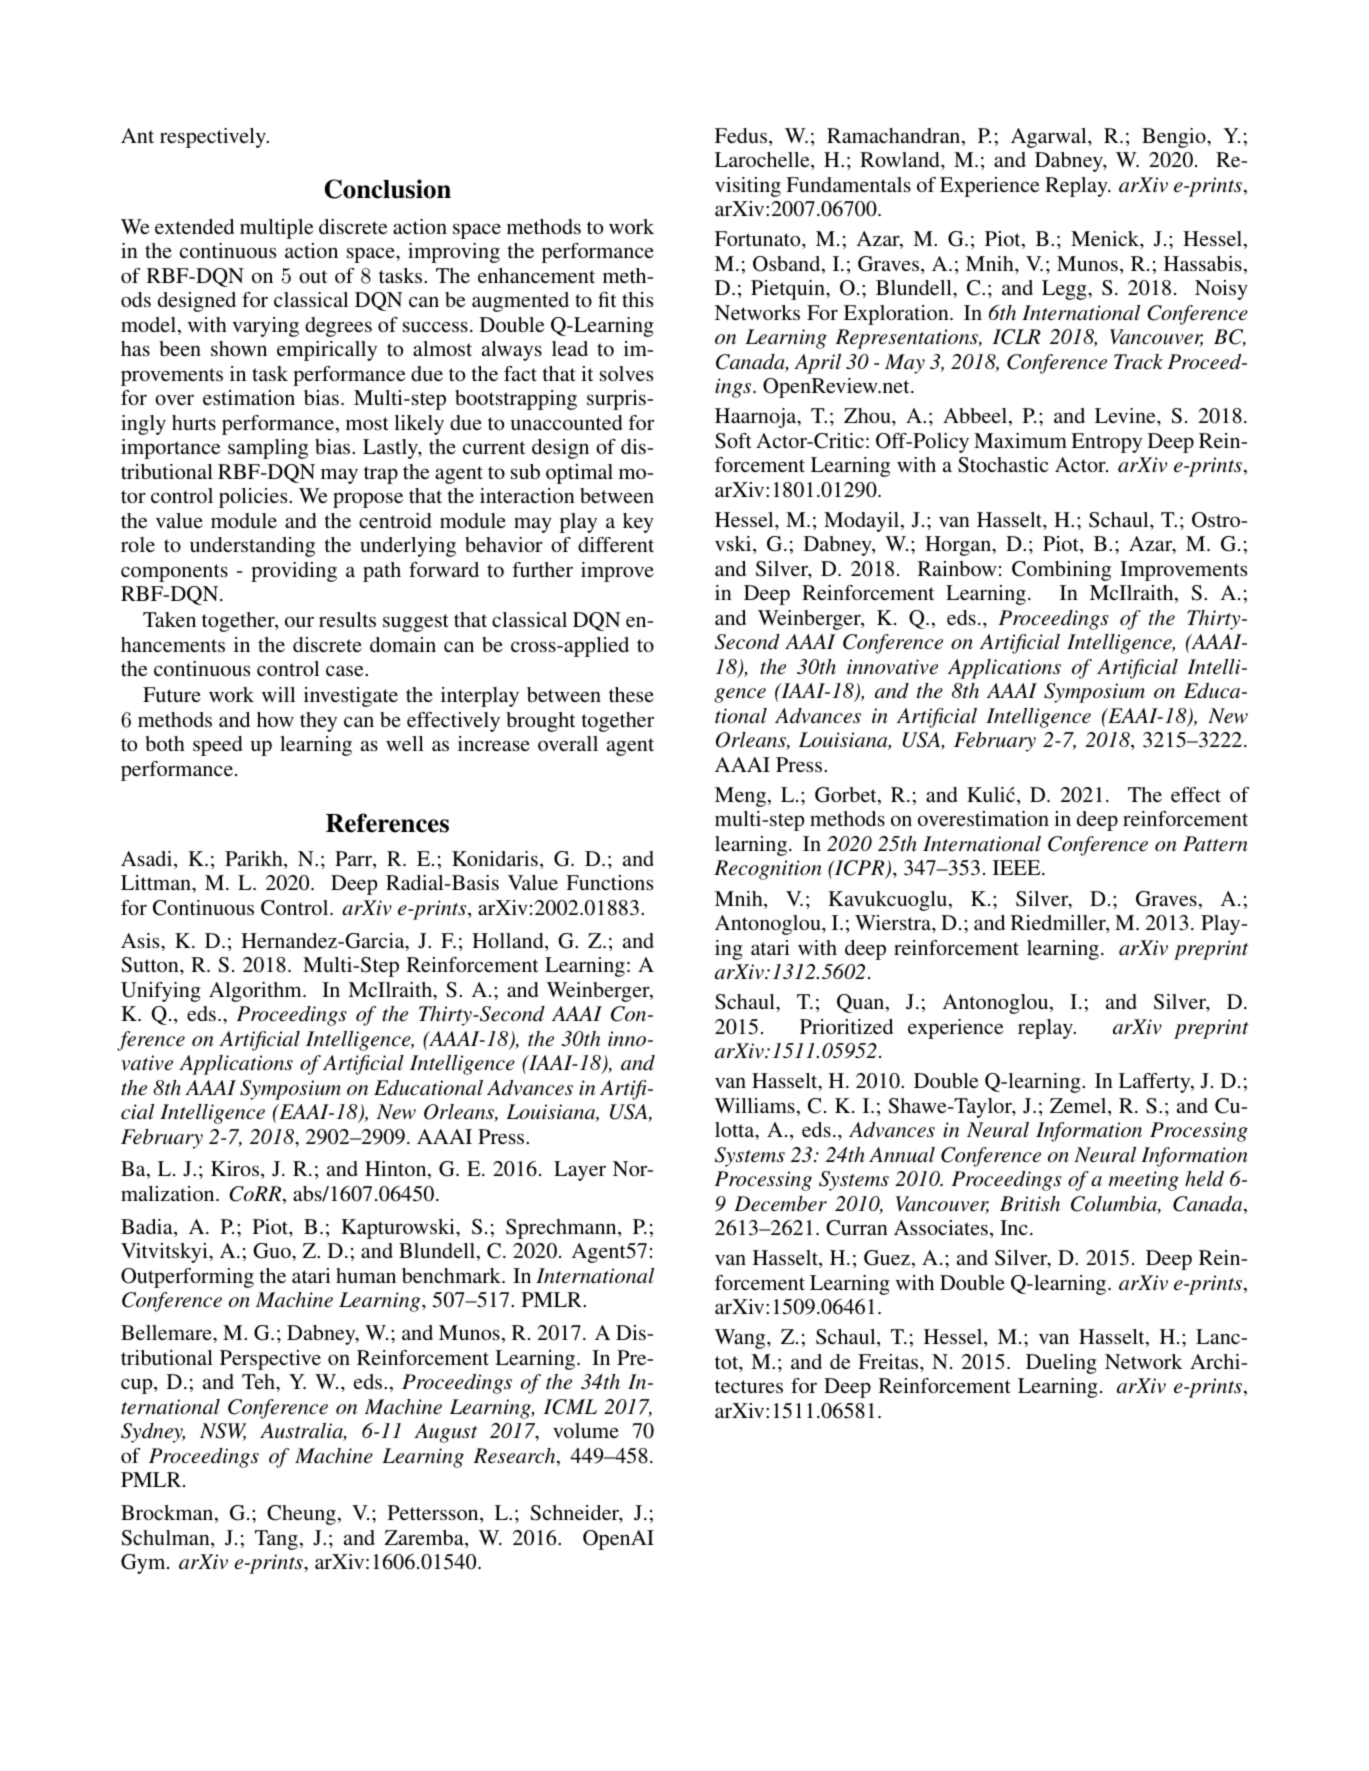 Image resolution: width=1369 pixels, height=1771 pixels. What do you see at coordinates (759, 238) in the page?
I see `Fortunato` at bounding box center [759, 238].
